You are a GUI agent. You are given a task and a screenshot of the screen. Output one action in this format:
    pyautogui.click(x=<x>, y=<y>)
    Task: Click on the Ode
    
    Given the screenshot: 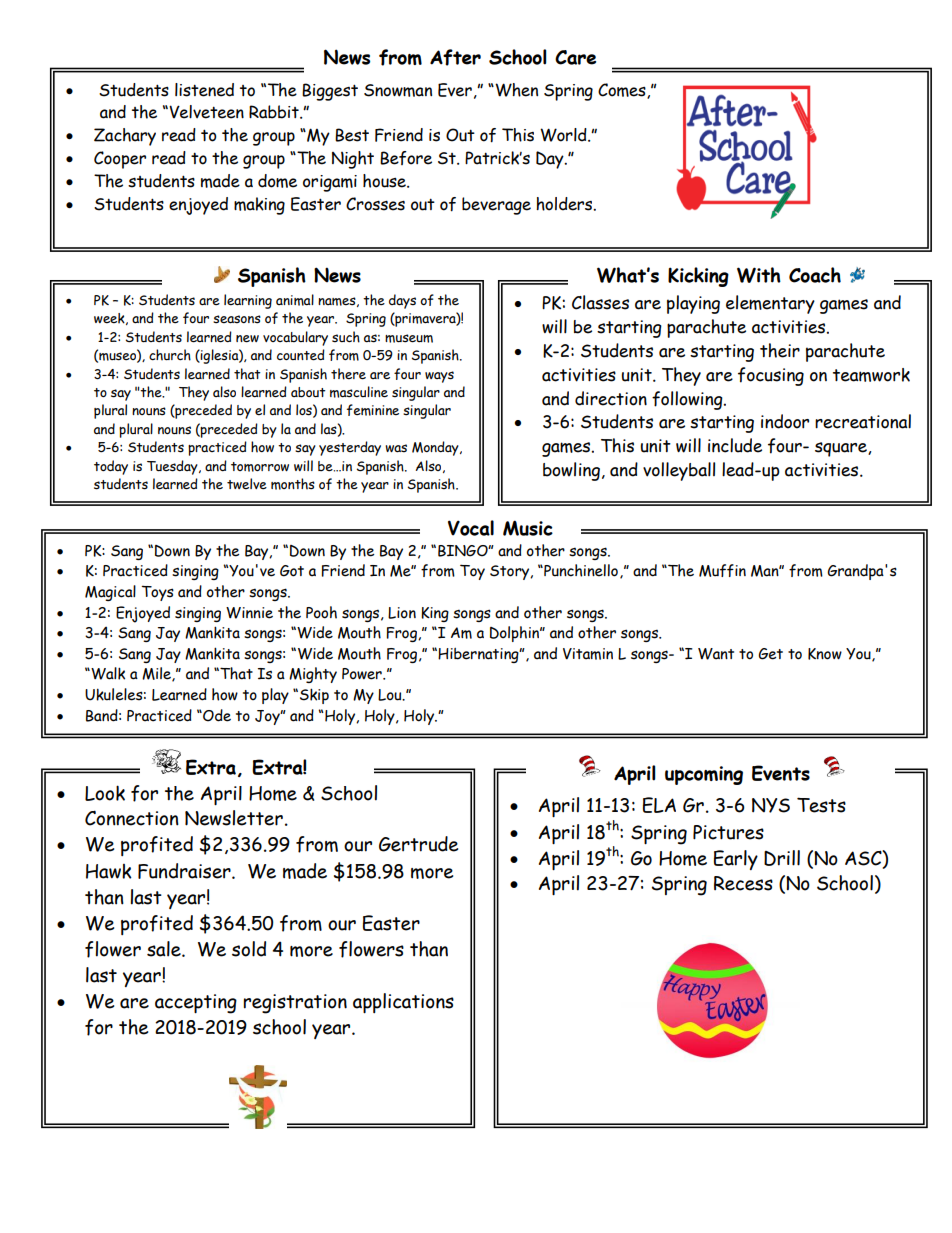 What is the action you would take?
    pyautogui.click(x=216, y=715)
